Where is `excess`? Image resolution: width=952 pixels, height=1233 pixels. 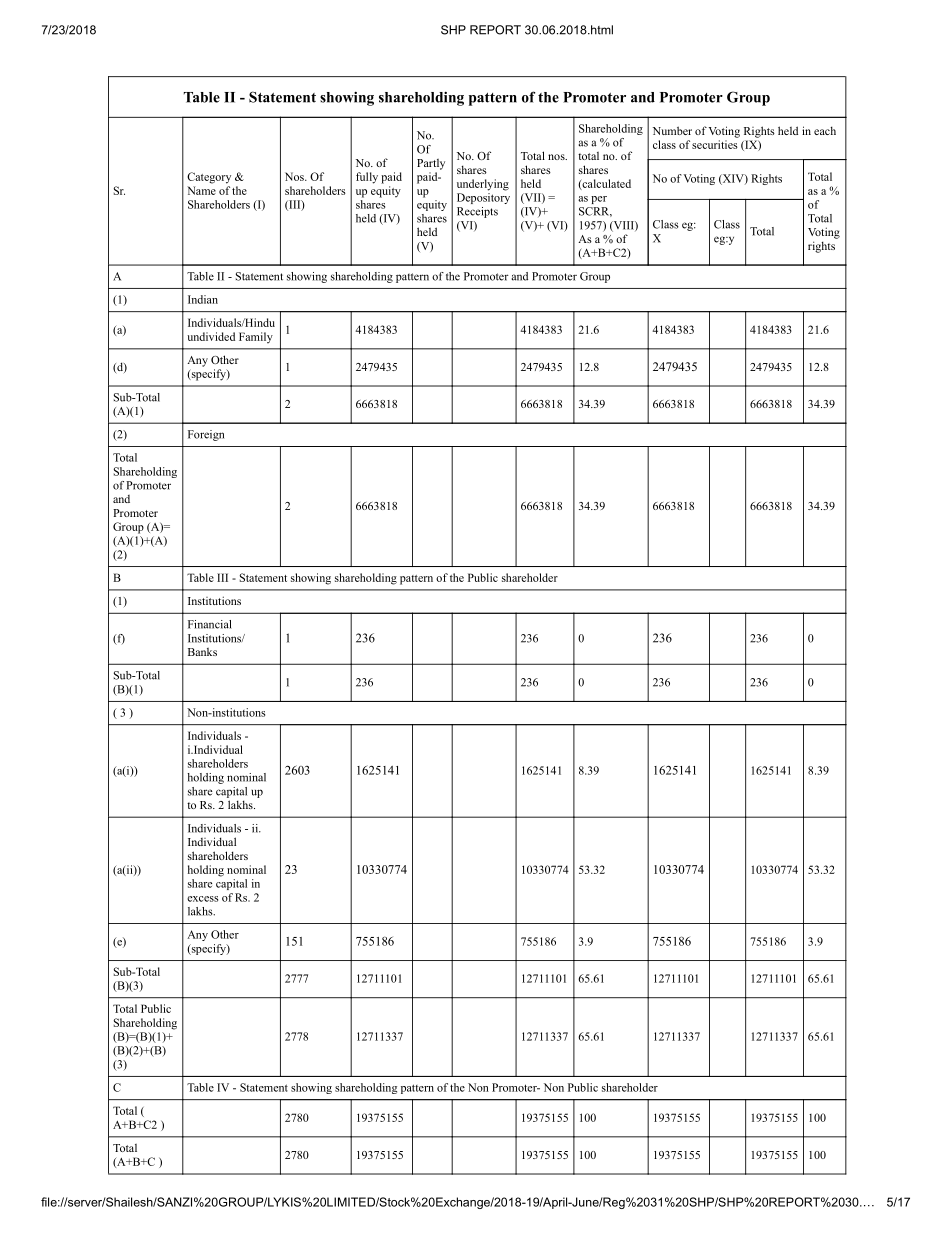 excess is located at coordinates (202, 899).
